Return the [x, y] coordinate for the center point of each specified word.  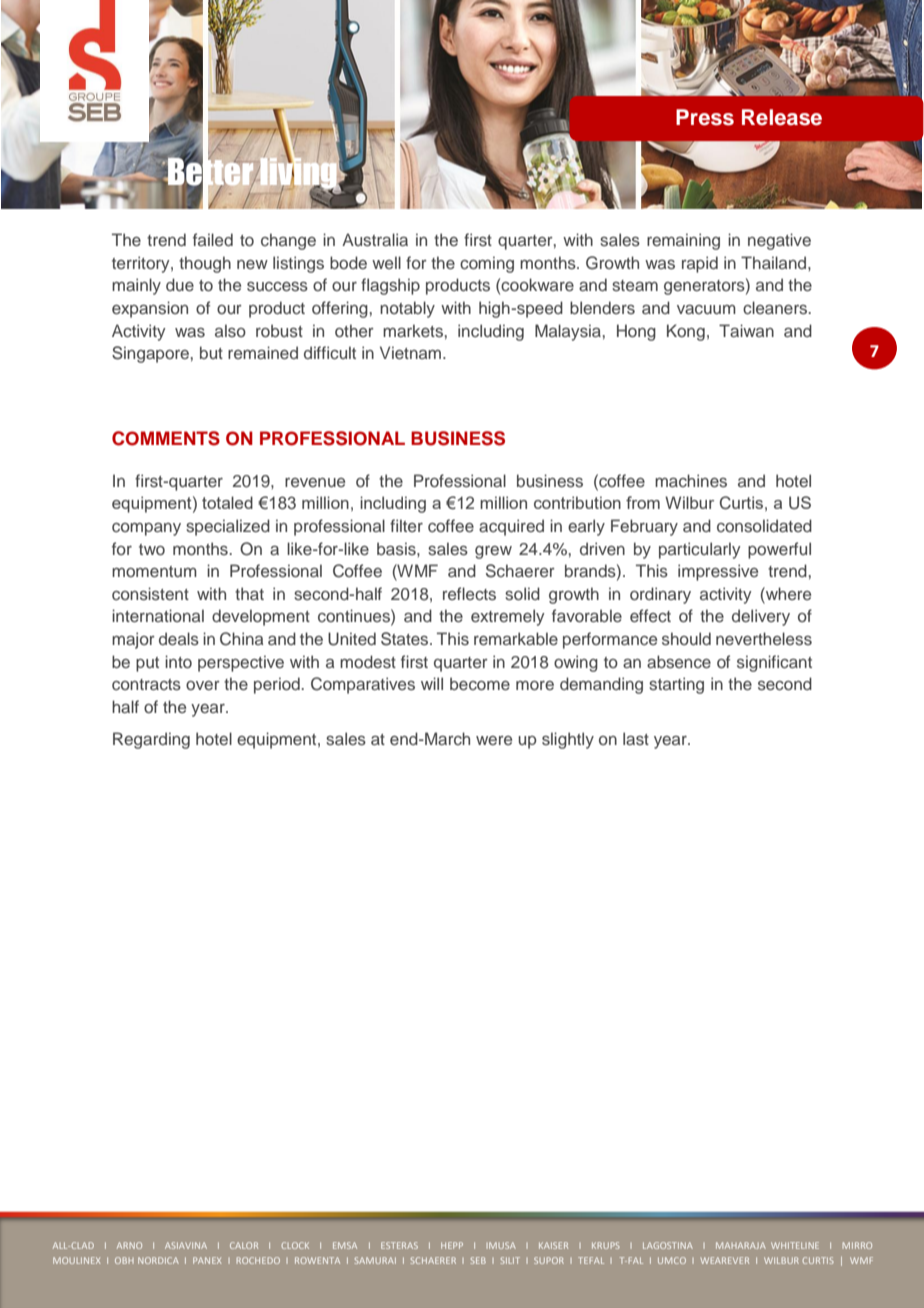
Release [782, 117]
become [480, 683]
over [203, 685]
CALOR [244, 1245]
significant [774, 663]
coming [487, 264]
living [300, 173]
